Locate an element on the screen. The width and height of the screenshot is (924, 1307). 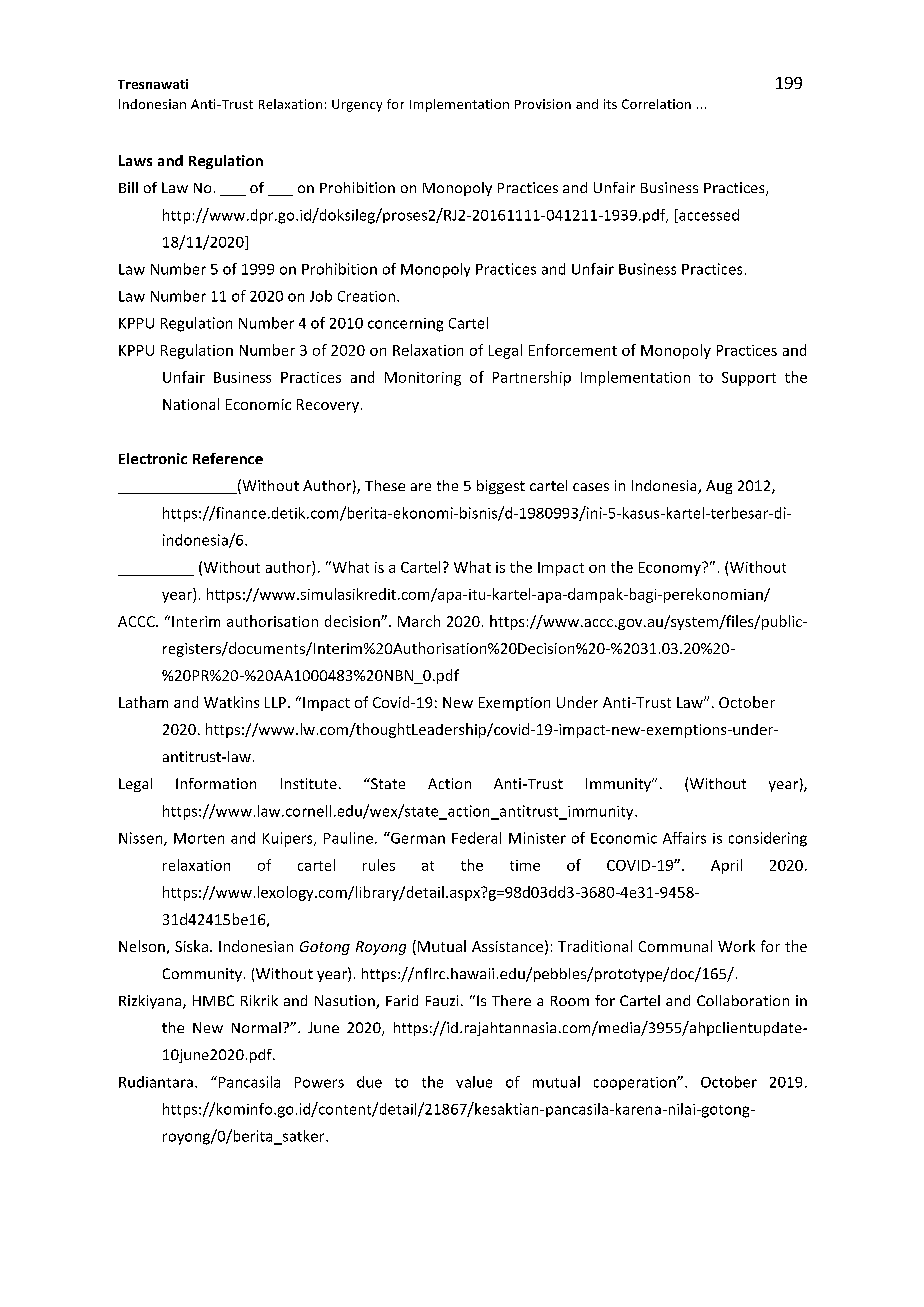
Correlation is located at coordinates (656, 104).
